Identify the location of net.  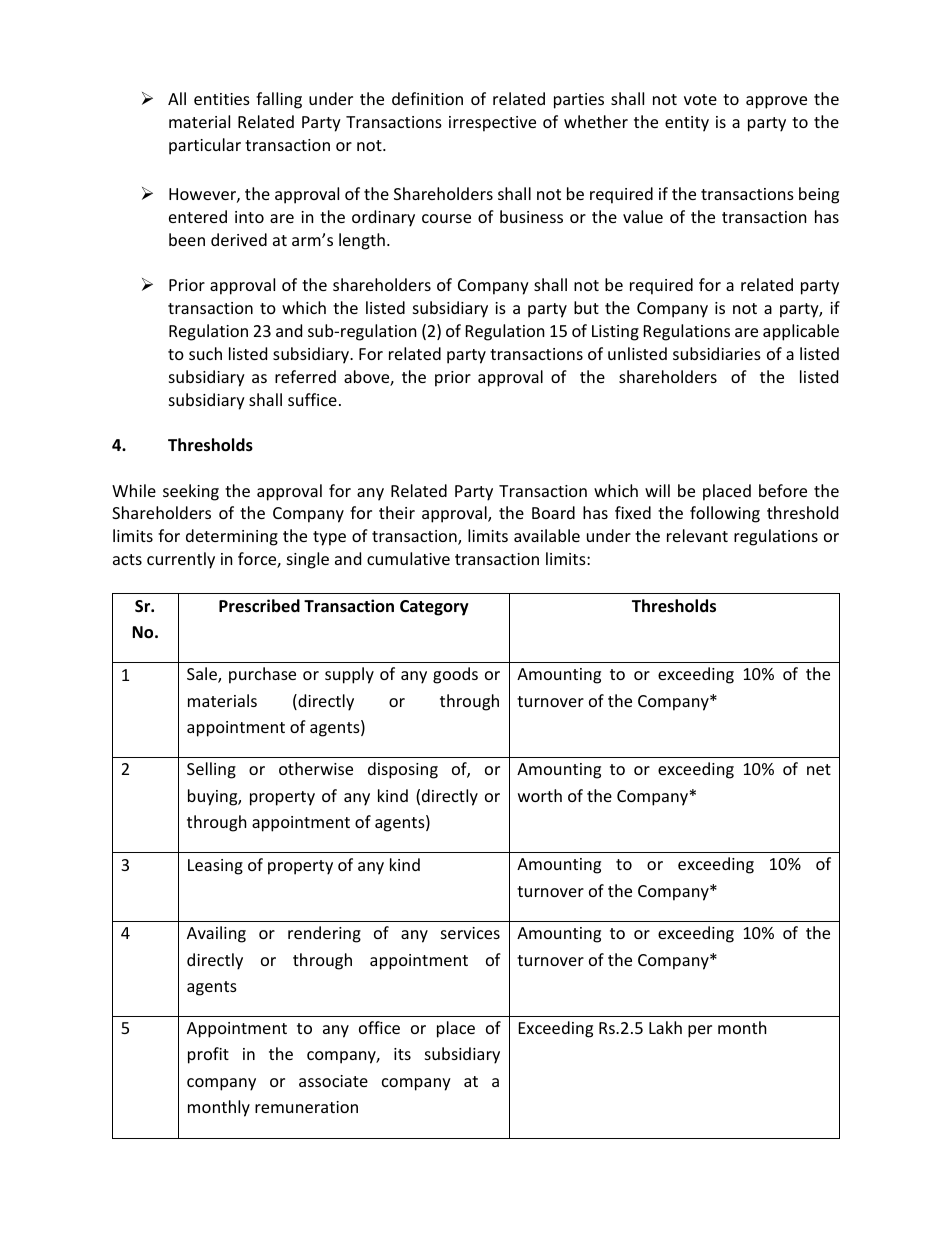
(819, 769).
